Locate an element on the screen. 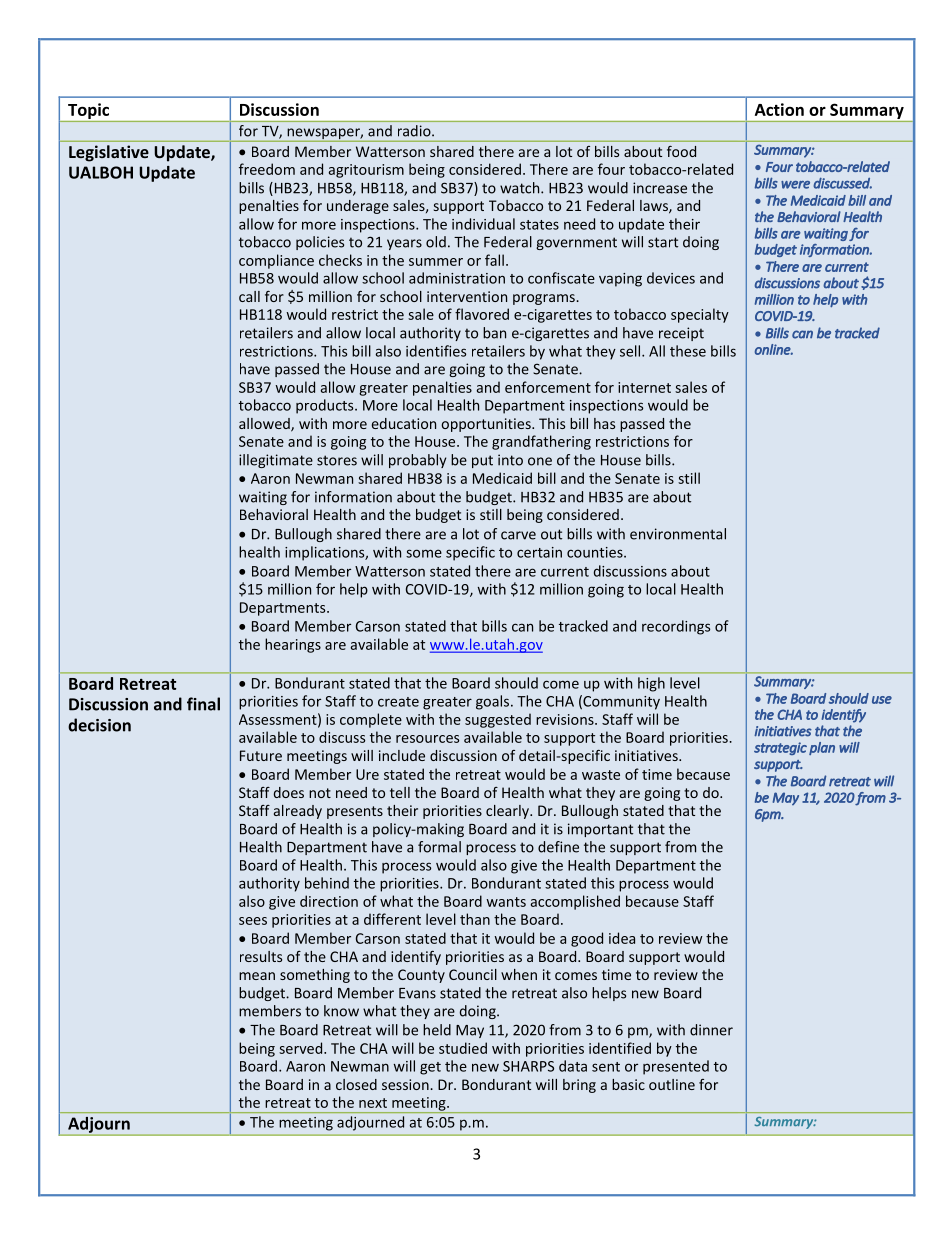  formal is located at coordinates (439, 847).
